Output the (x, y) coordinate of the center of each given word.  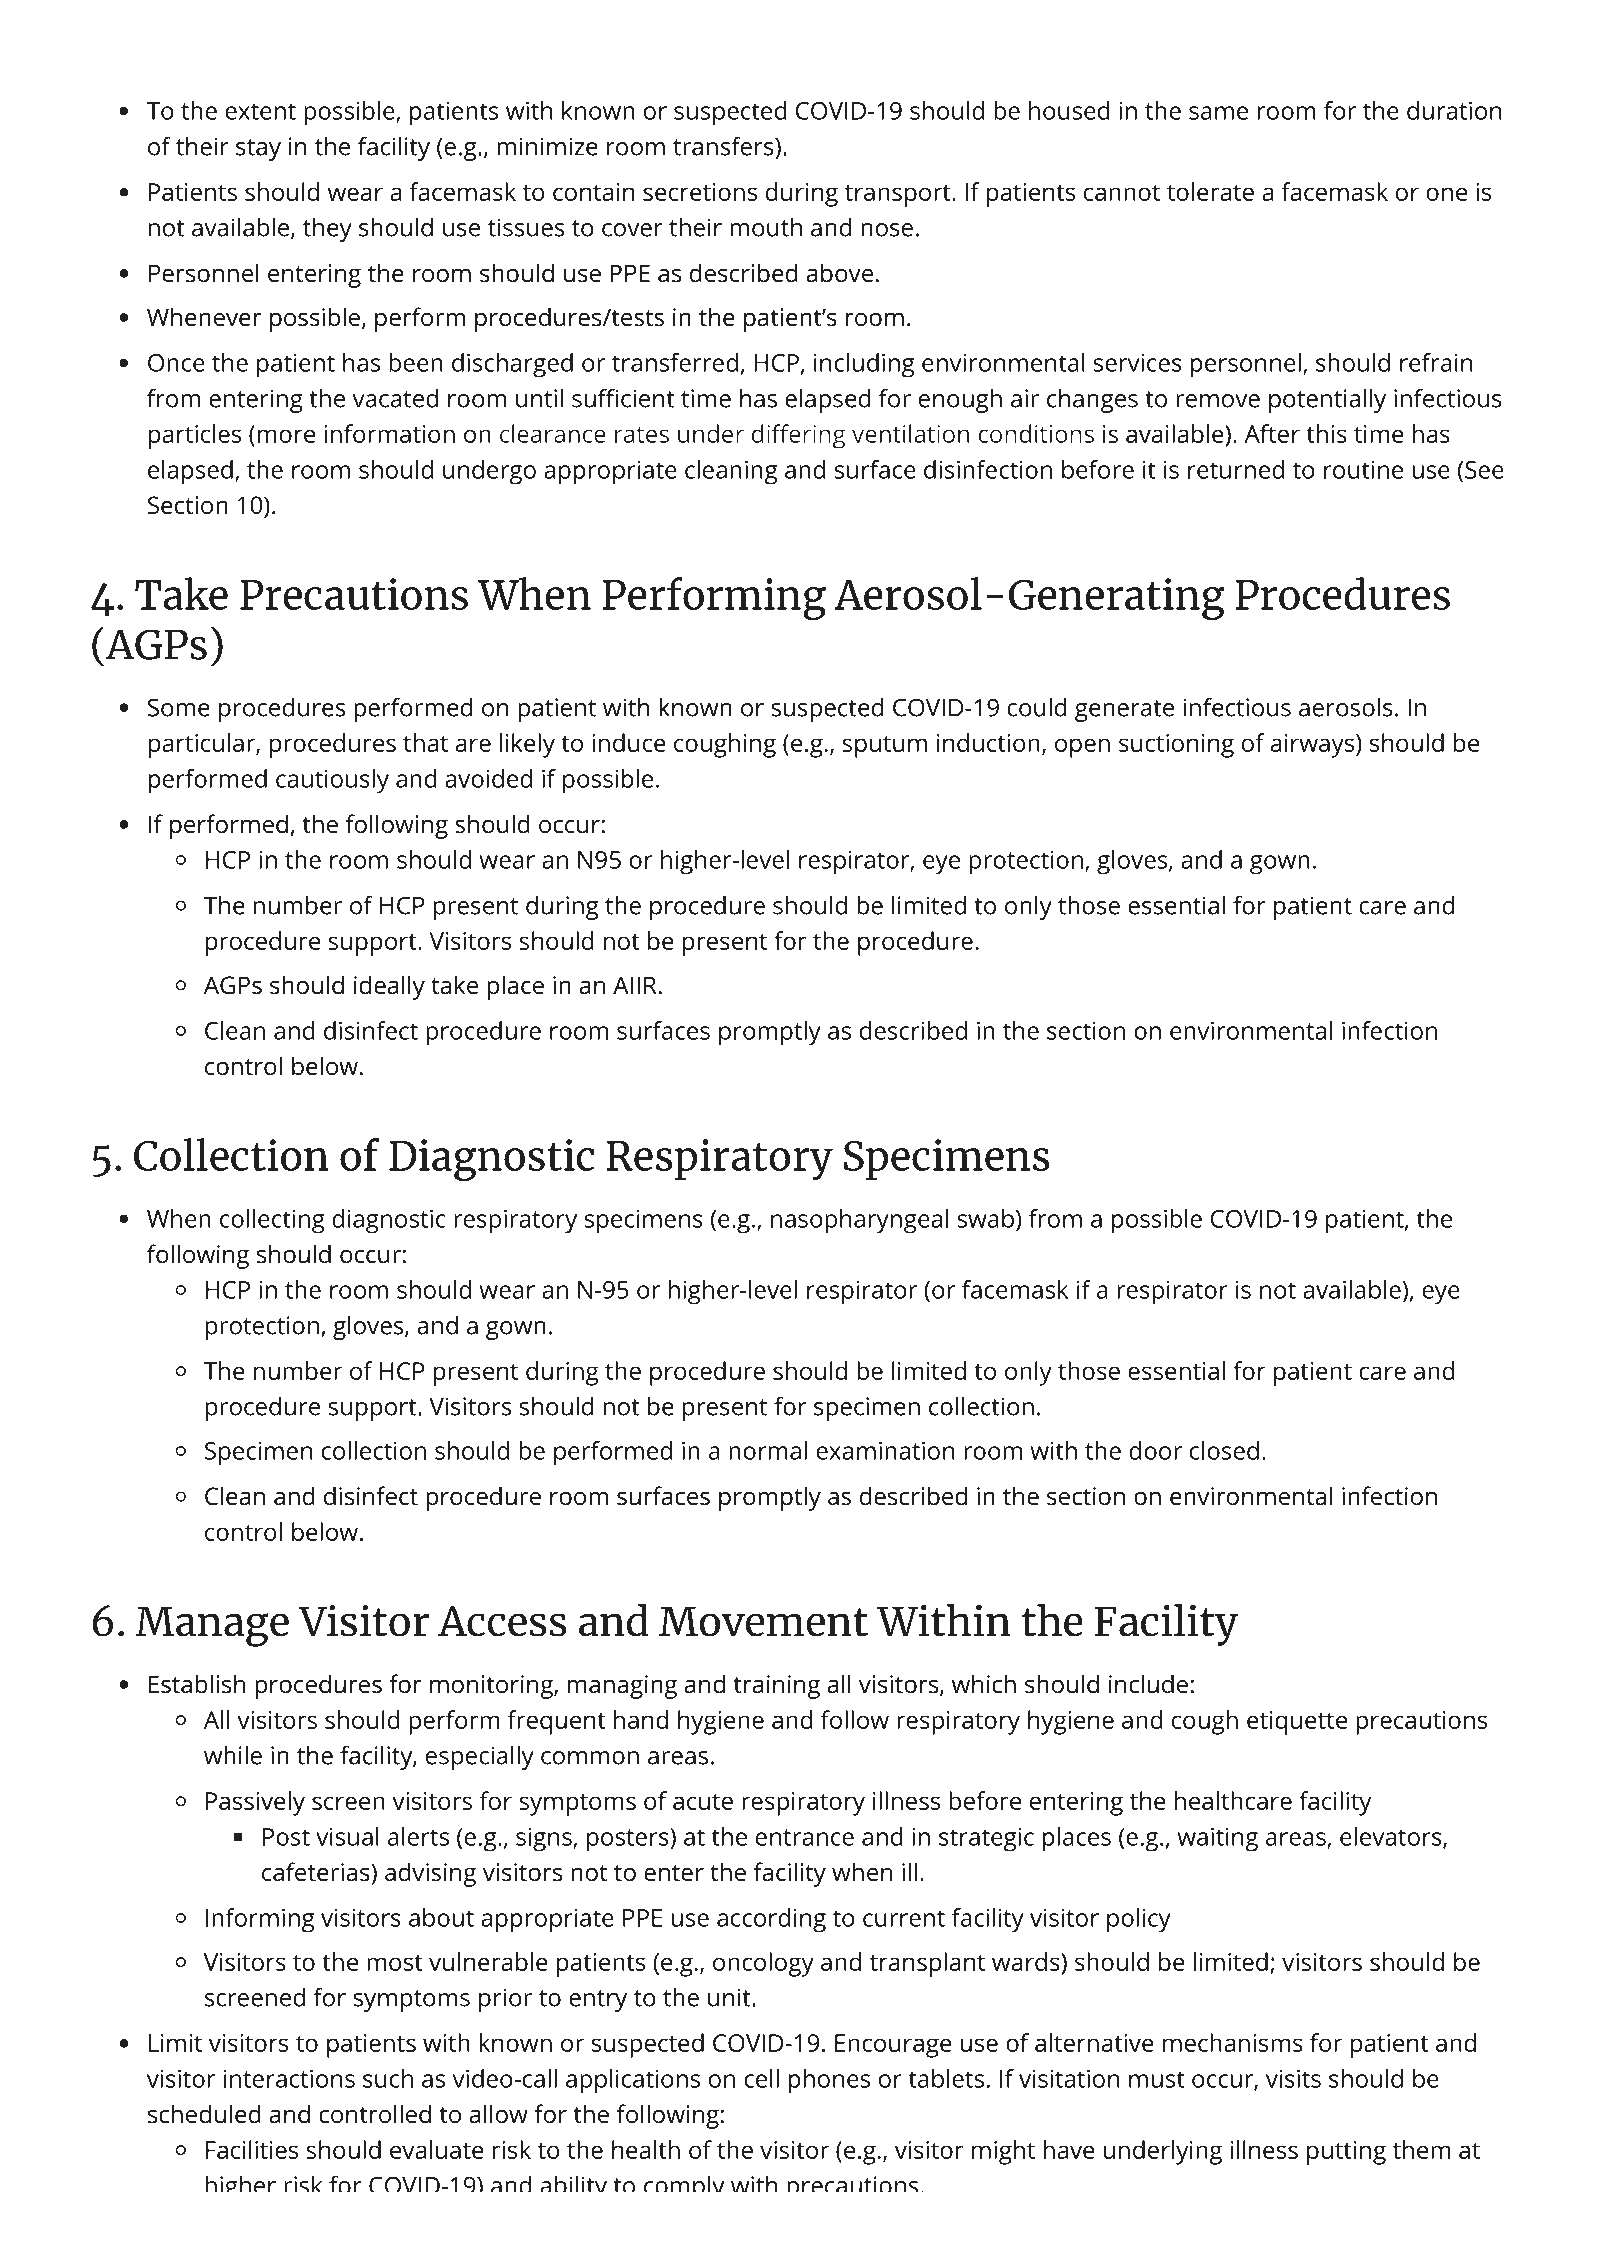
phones (829, 2081)
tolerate (1210, 191)
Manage (212, 1626)
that (425, 742)
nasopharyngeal (859, 1221)
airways (1312, 746)
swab (985, 1218)
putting (1346, 2153)
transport (898, 196)
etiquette (1297, 1723)
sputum (884, 747)
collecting (272, 1221)
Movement (763, 1621)
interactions (289, 2078)
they (327, 230)
